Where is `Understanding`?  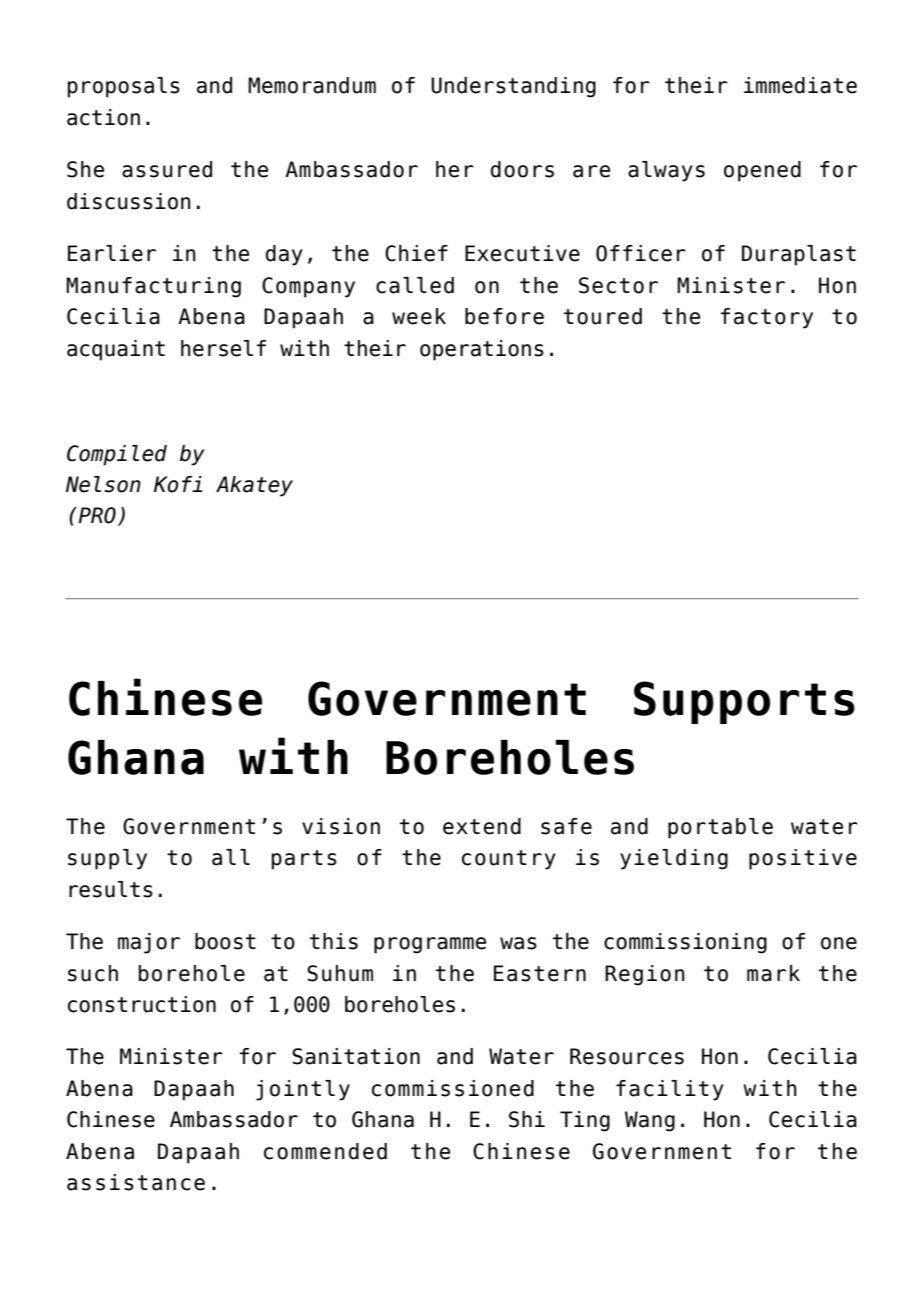
Understanding is located at coordinates (513, 87).
